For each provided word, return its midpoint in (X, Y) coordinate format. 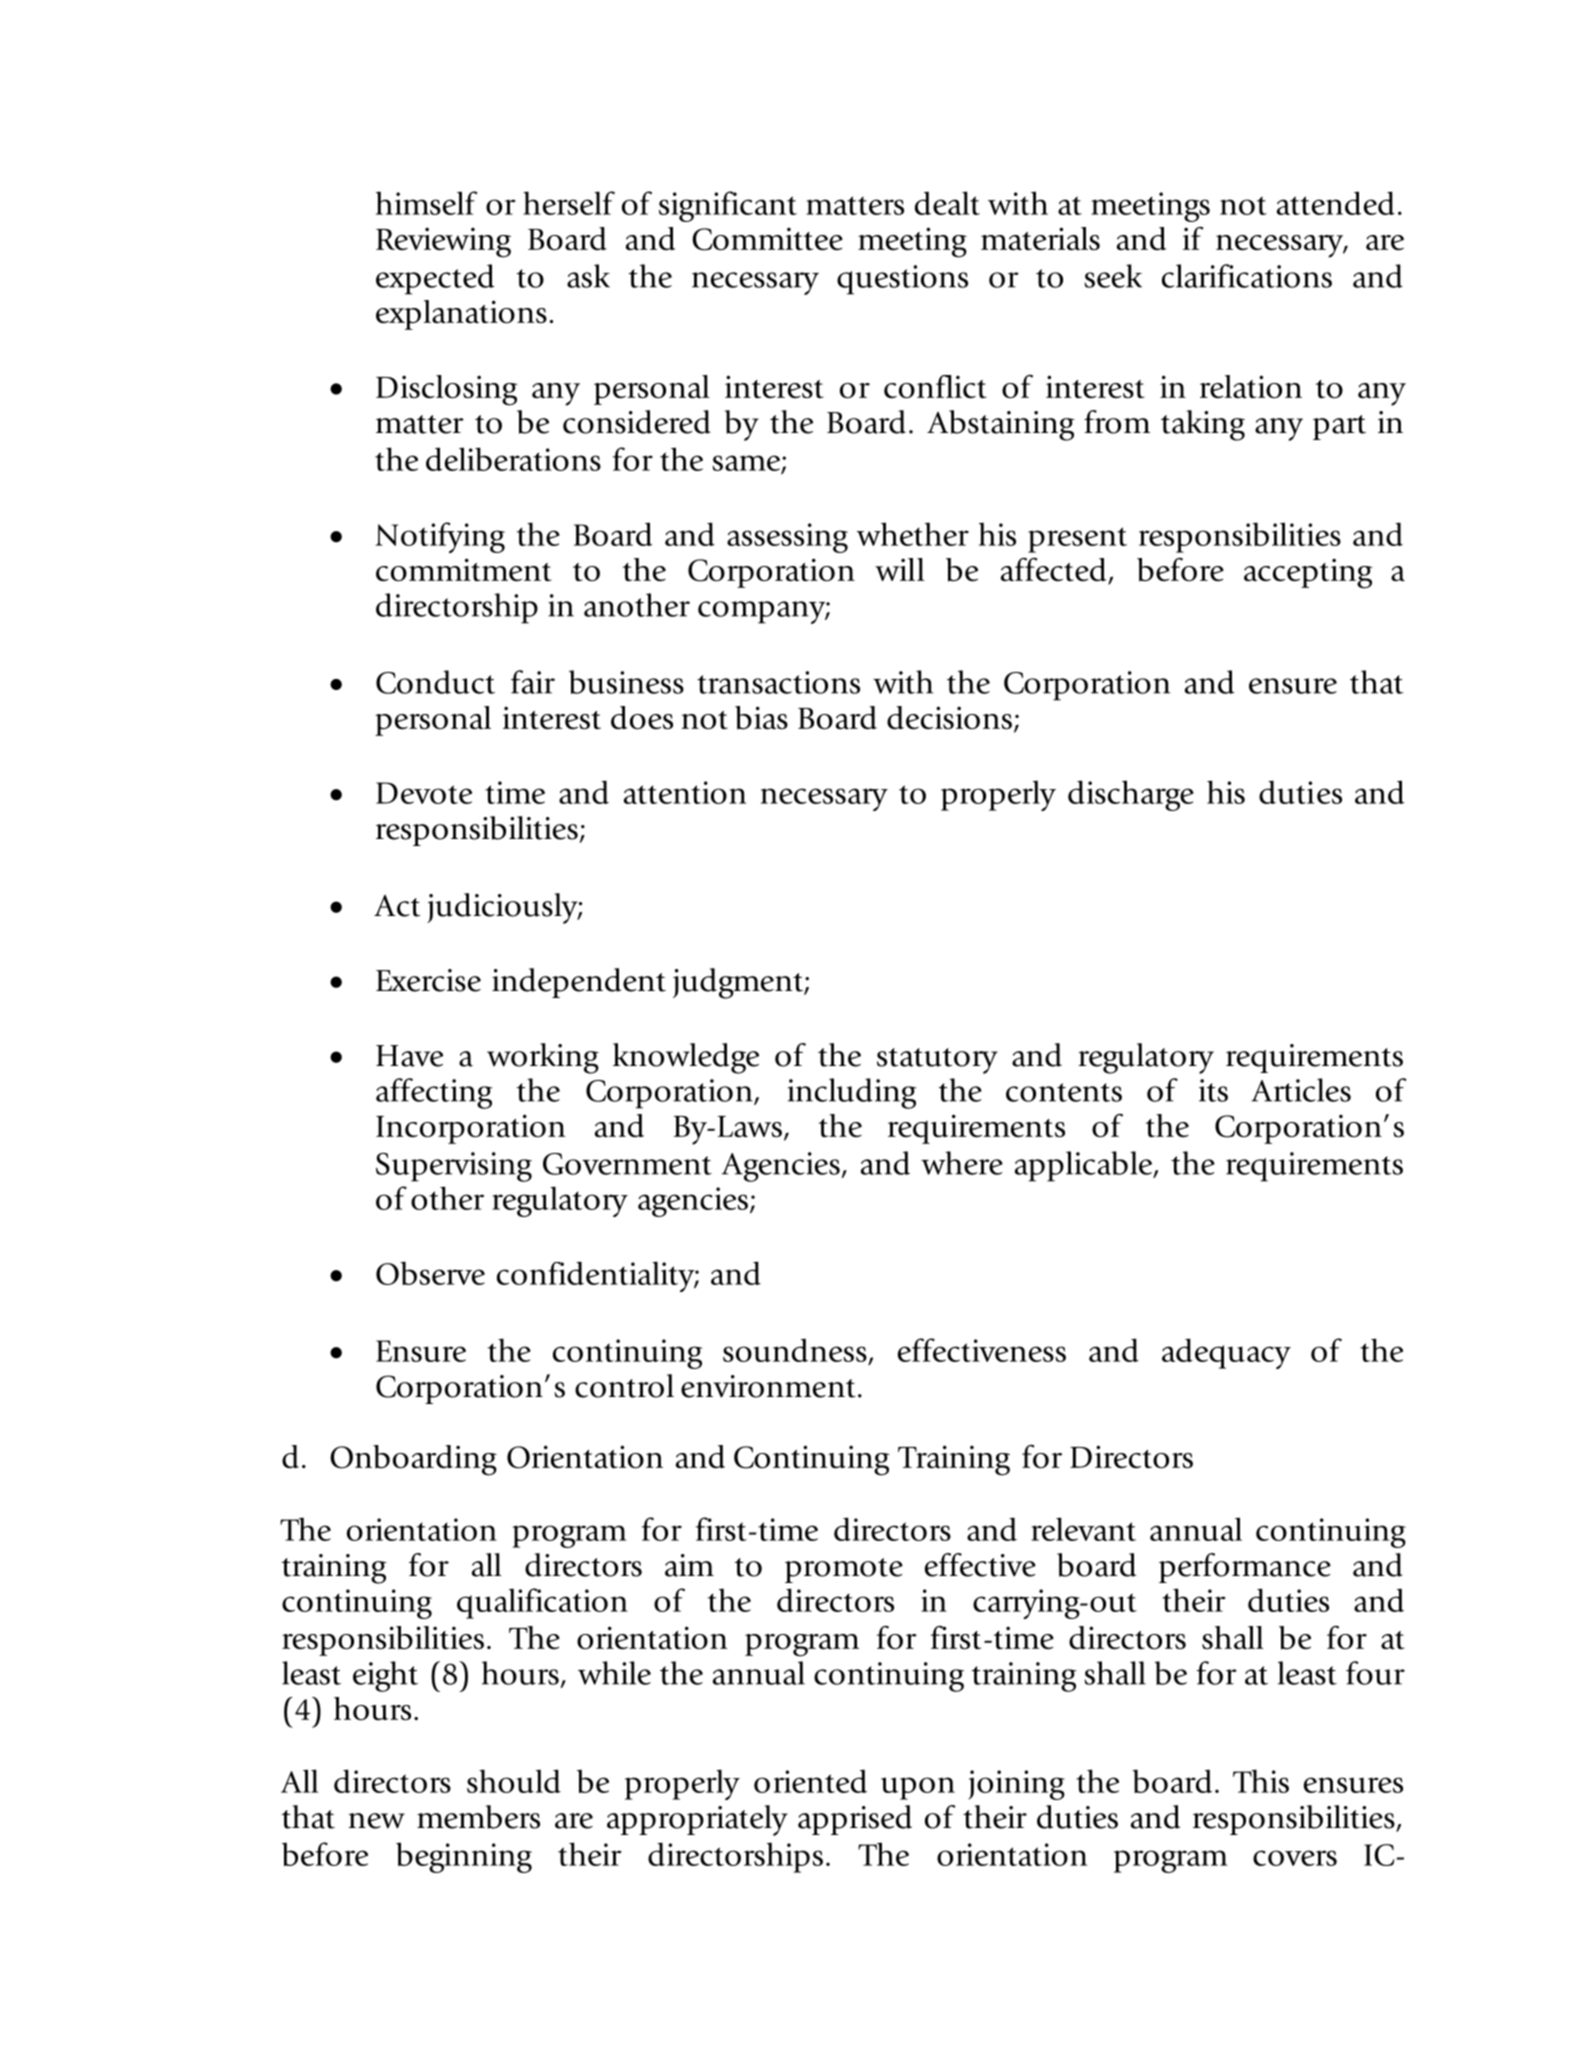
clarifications (1247, 276)
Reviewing (443, 242)
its (1213, 1090)
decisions (949, 718)
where (962, 1163)
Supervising (454, 1167)
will (900, 569)
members (478, 1817)
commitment (464, 570)
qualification (542, 1603)
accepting (1308, 573)
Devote (424, 793)
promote (844, 1570)
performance (1245, 1568)
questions (902, 280)
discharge (1131, 795)
